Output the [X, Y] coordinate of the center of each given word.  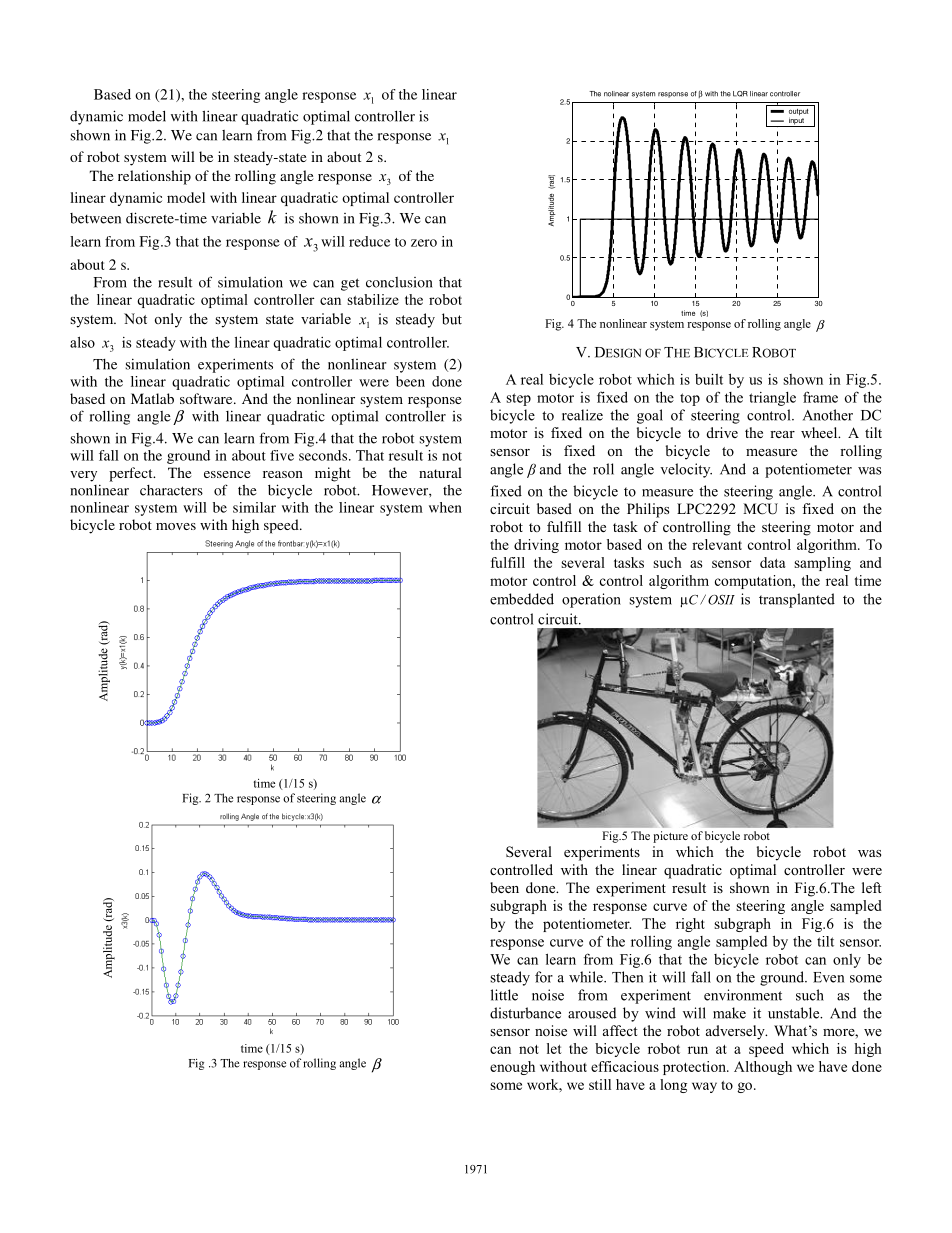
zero [424, 243]
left [872, 887]
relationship [154, 177]
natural [440, 472]
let [554, 1048]
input [796, 122]
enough [512, 1068]
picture [670, 837]
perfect [132, 474]
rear [782, 434]
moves [176, 526]
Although [763, 1068]
